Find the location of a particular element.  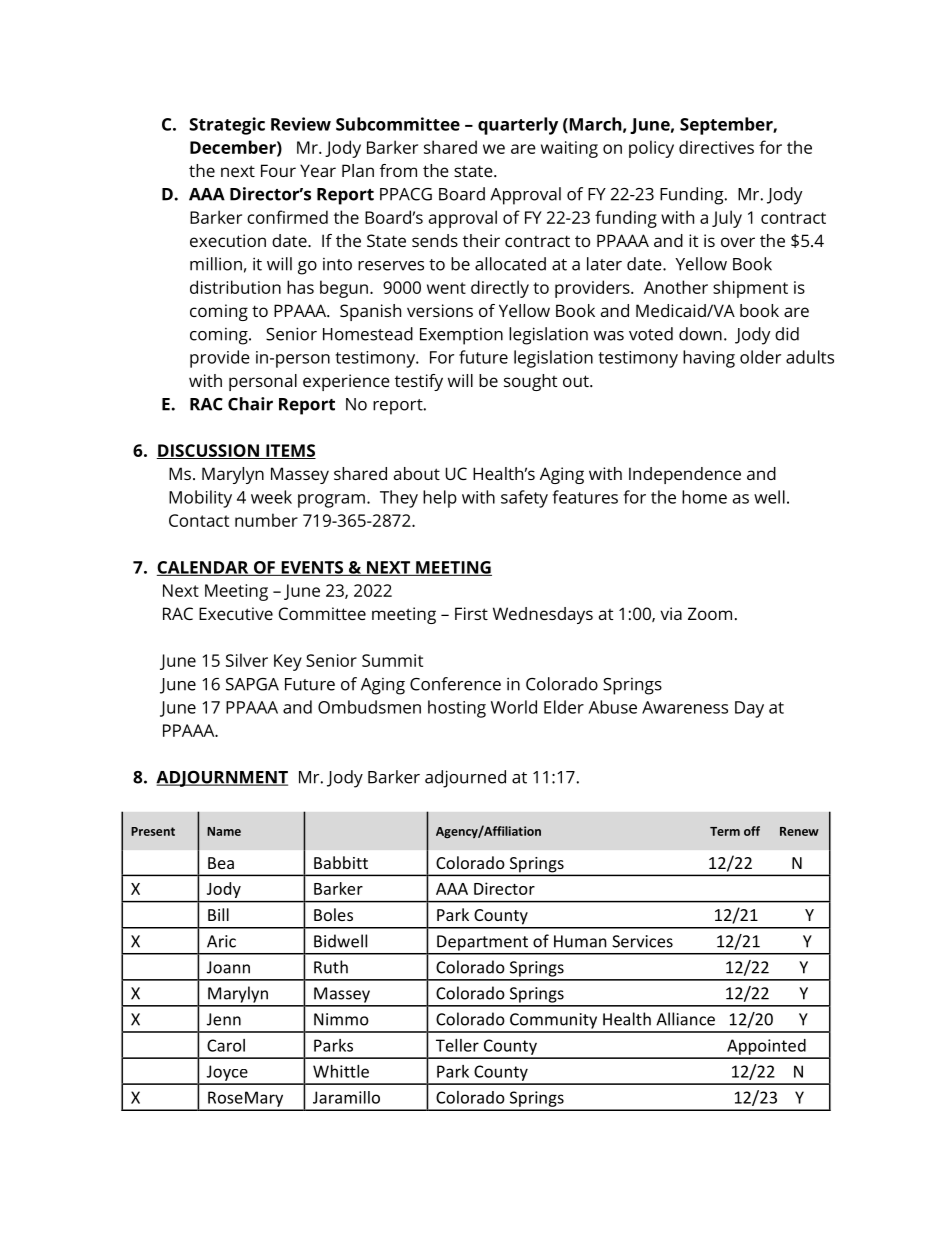

Strategic is located at coordinates (227, 126).
